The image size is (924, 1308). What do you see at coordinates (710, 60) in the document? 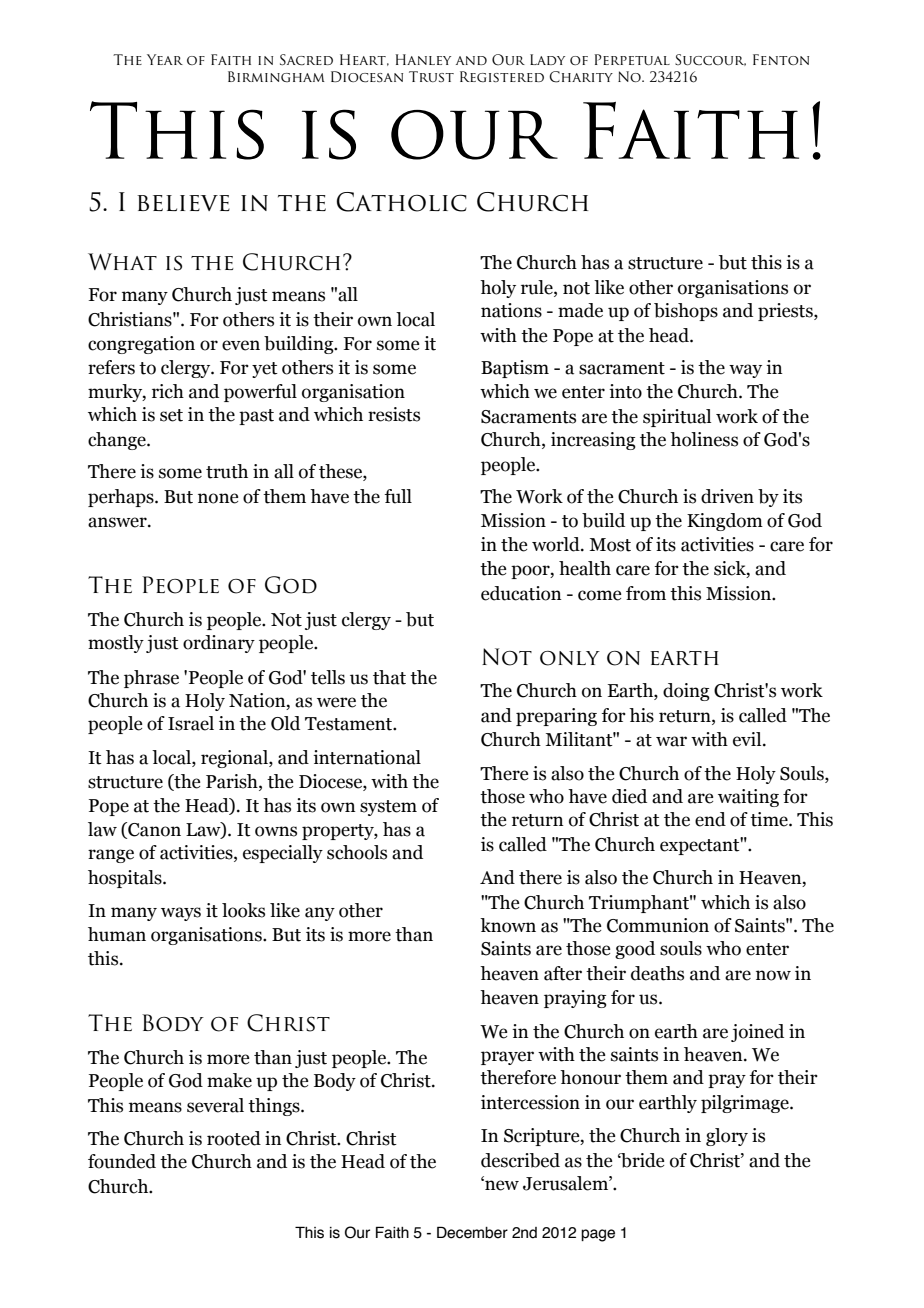
I see `Succour` at bounding box center [710, 60].
